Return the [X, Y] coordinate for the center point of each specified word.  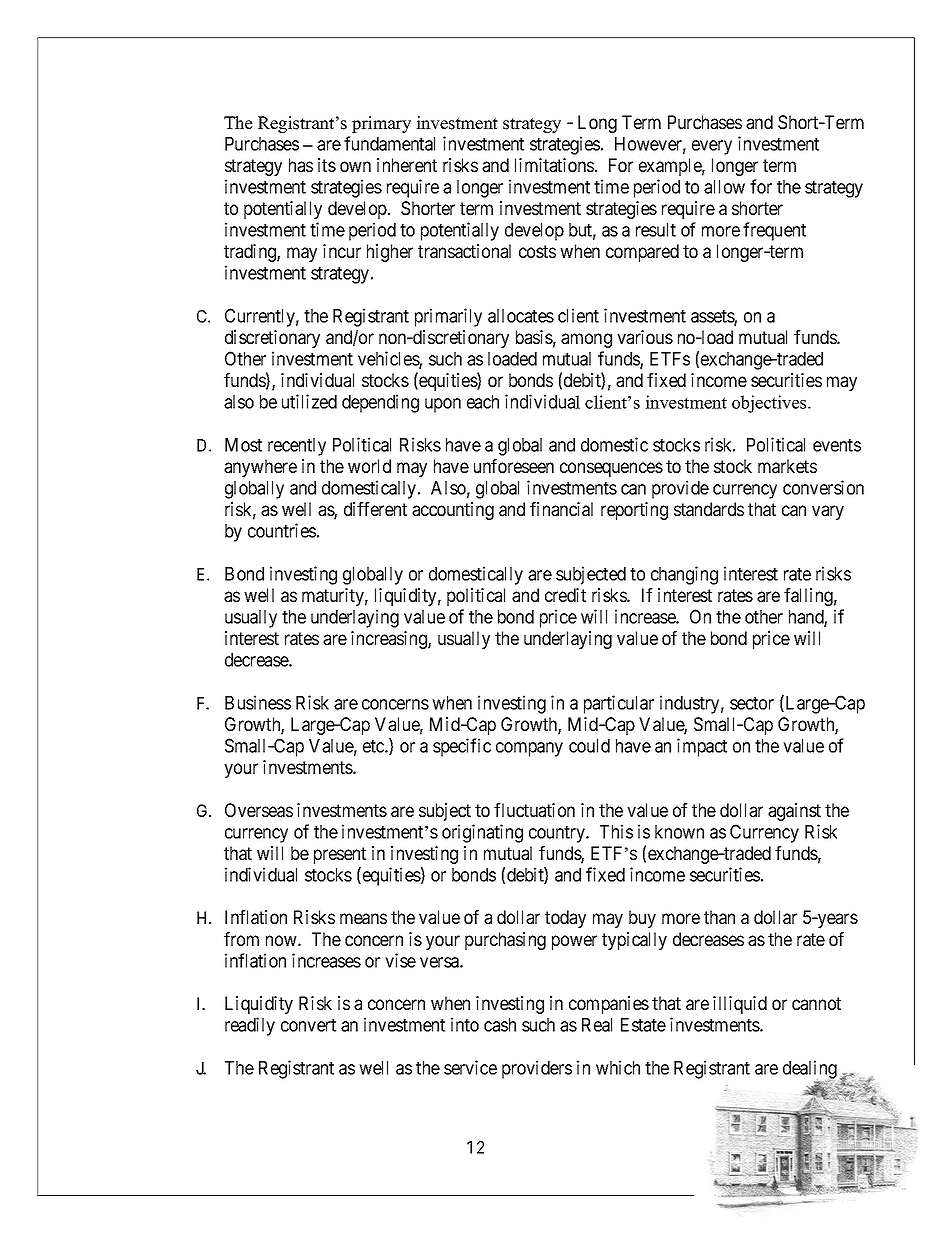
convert [308, 1025]
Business [258, 702]
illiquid [740, 1005]
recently [297, 447]
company [529, 749]
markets [787, 466]
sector [752, 703]
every [712, 147]
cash [500, 1025]
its [327, 165]
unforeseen [514, 466]
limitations [554, 165]
